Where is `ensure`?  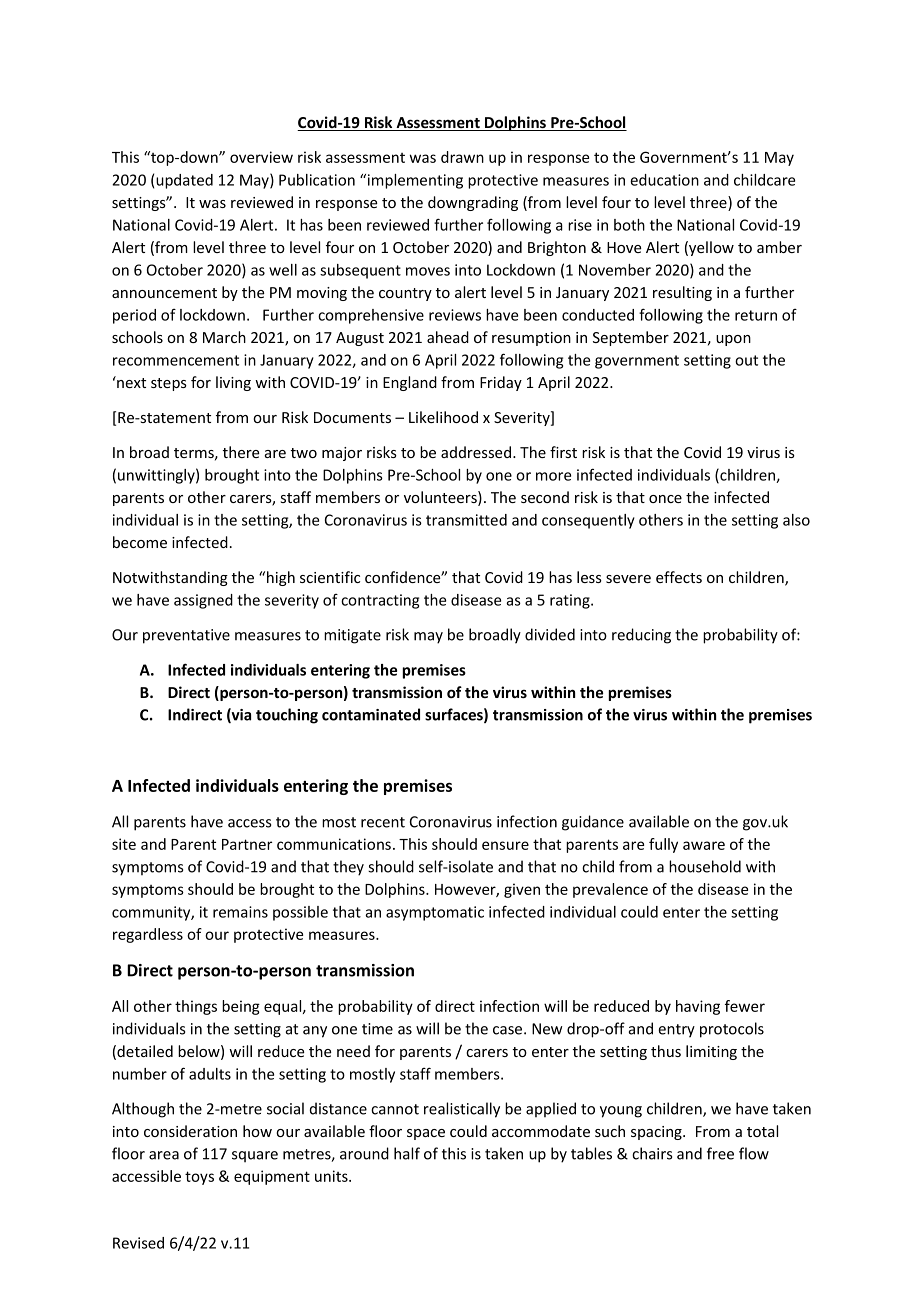
ensure is located at coordinates (505, 845).
